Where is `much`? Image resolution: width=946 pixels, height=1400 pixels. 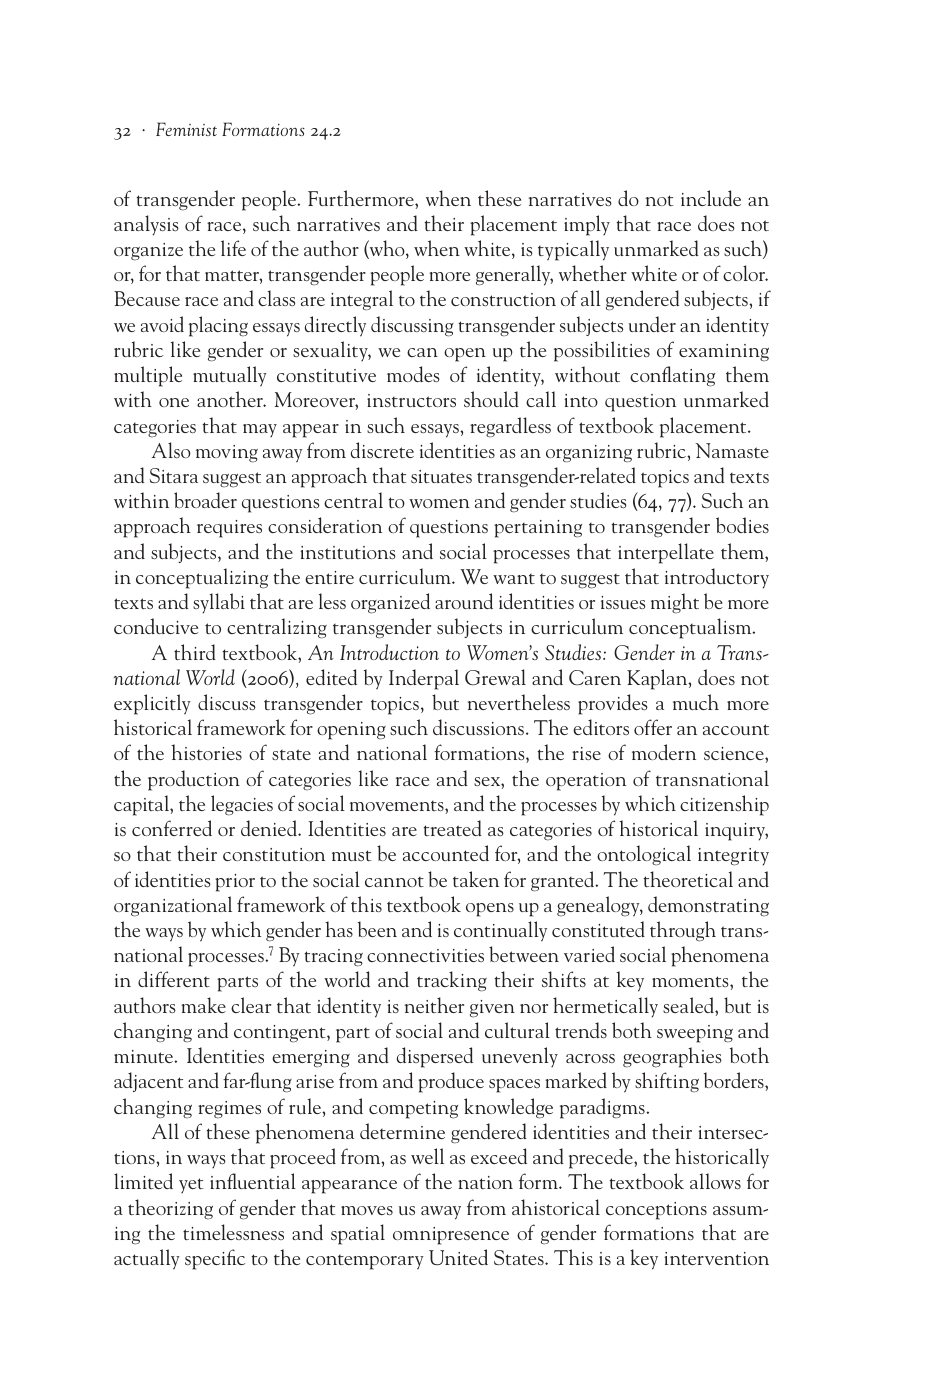
much is located at coordinates (696, 702).
